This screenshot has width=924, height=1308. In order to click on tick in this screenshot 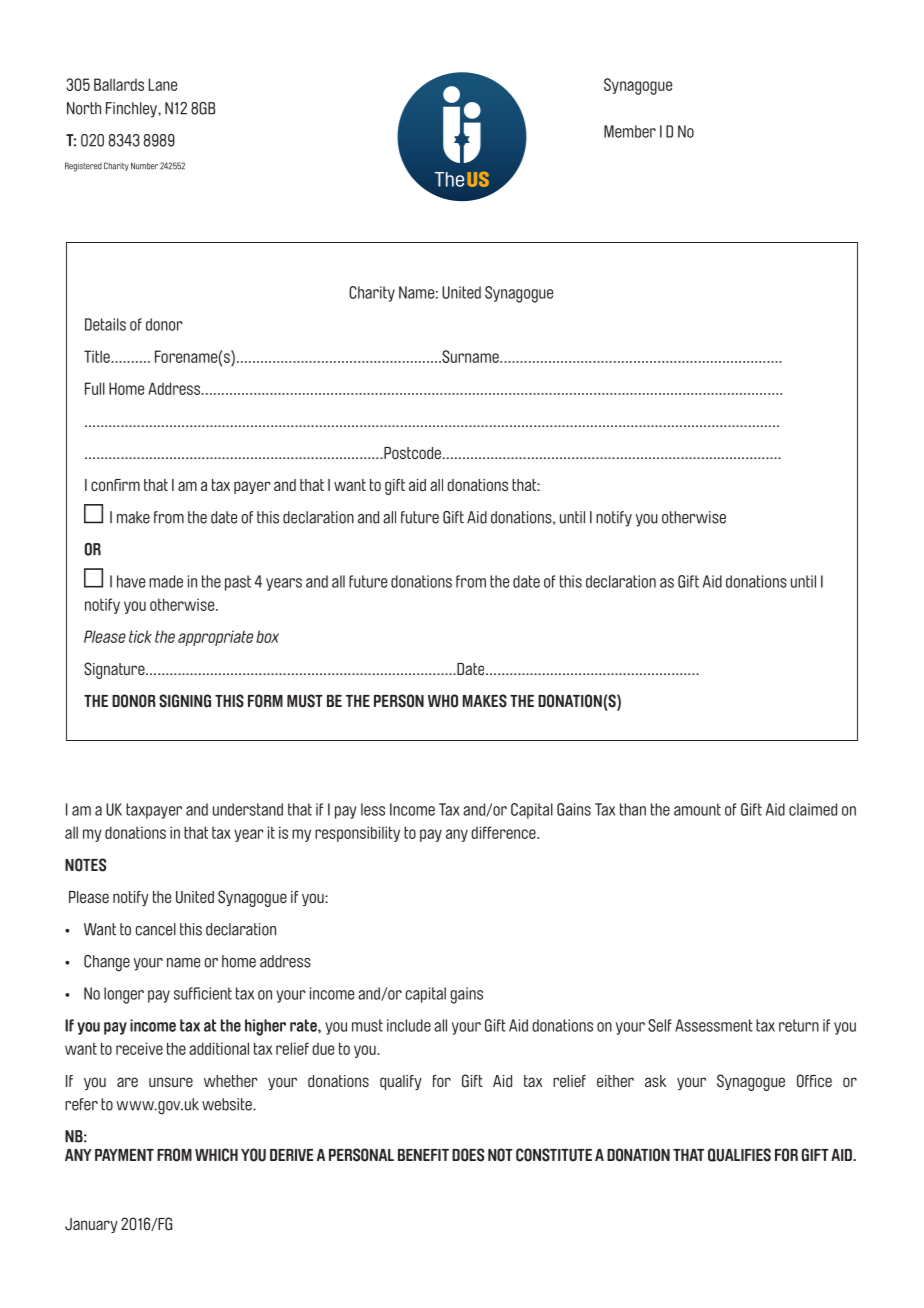, I will do `click(140, 636)`.
